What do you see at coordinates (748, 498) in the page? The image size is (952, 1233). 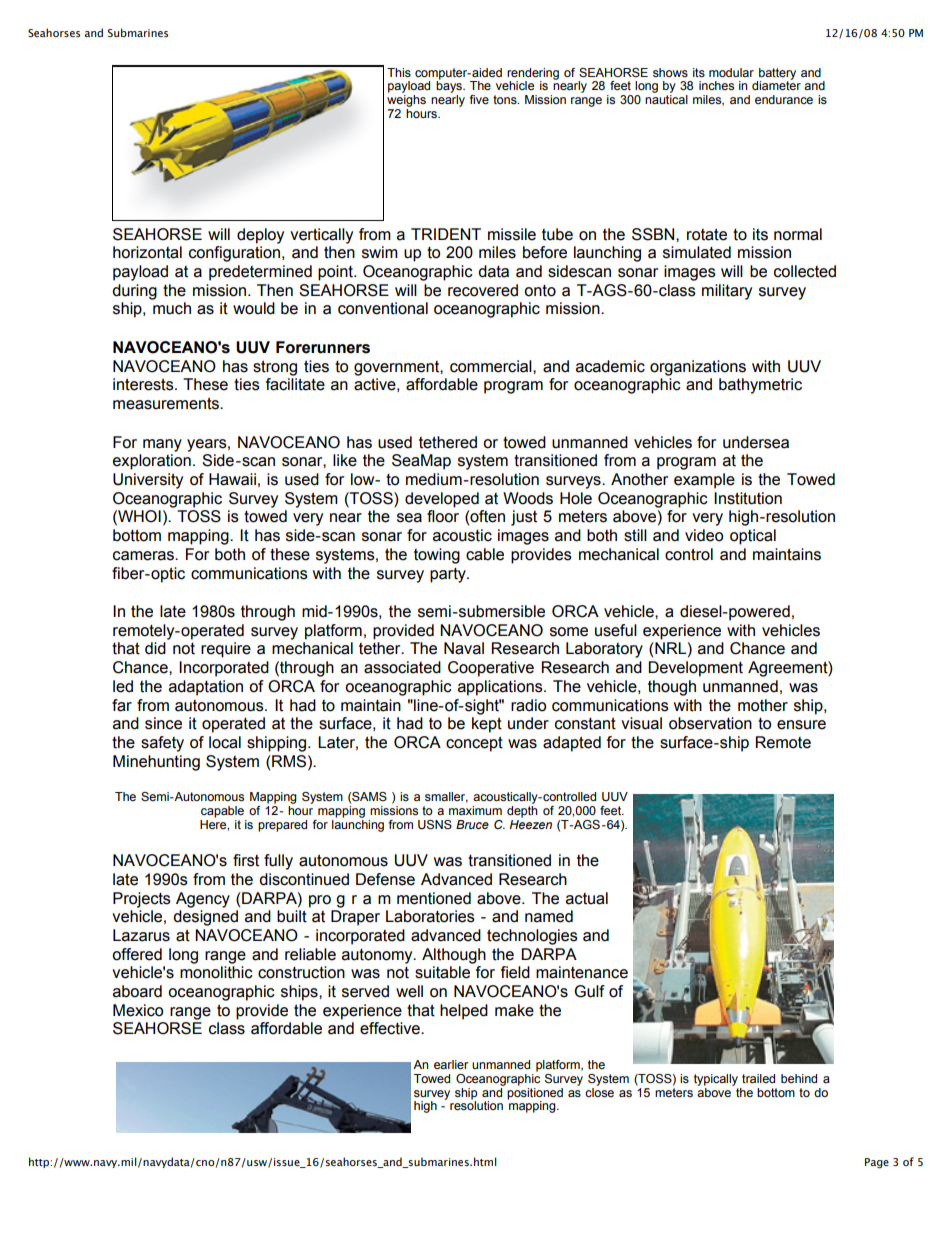 I see `Institution` at bounding box center [748, 498].
